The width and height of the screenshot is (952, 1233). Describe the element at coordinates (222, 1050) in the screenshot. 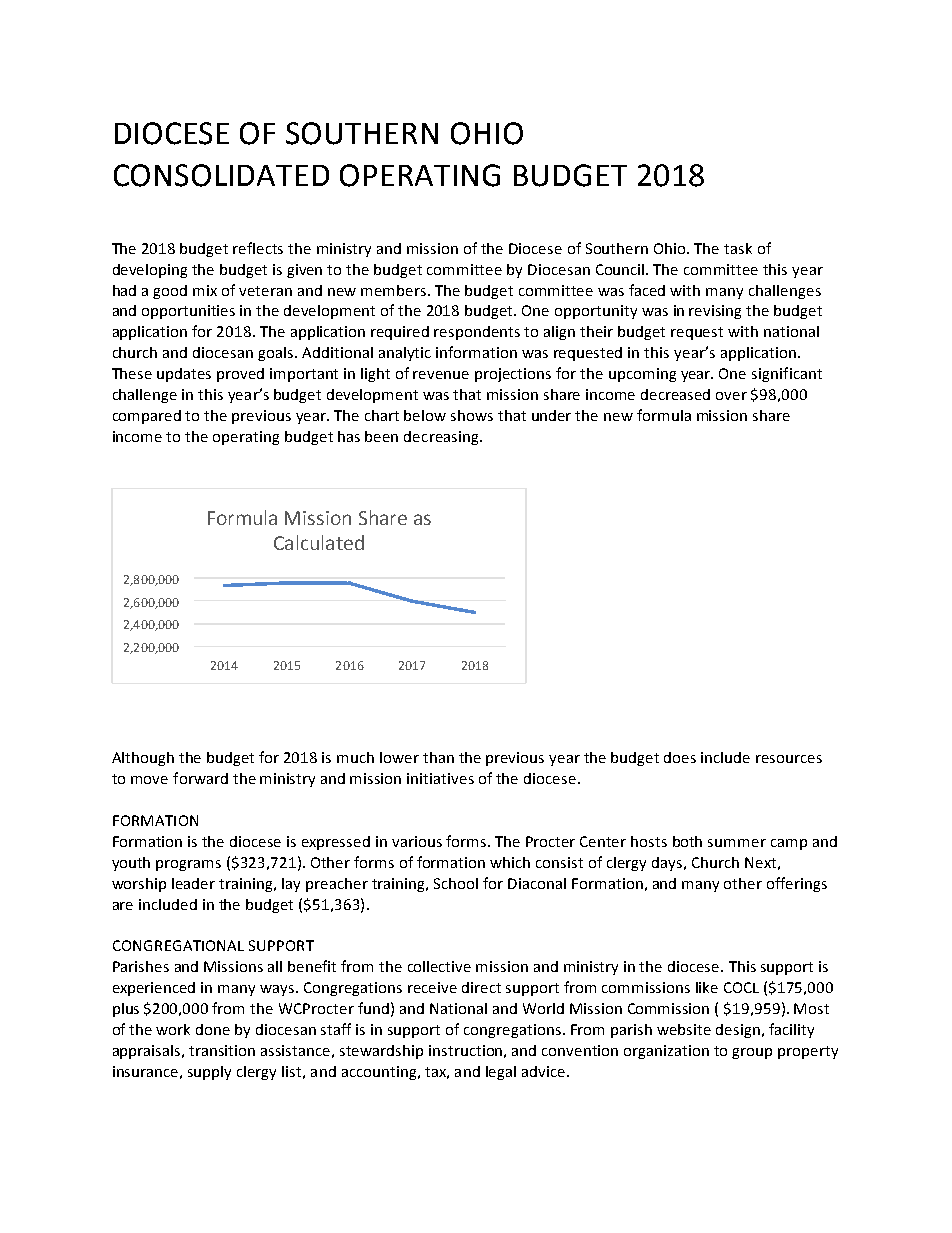

I see `transition` at that location.
